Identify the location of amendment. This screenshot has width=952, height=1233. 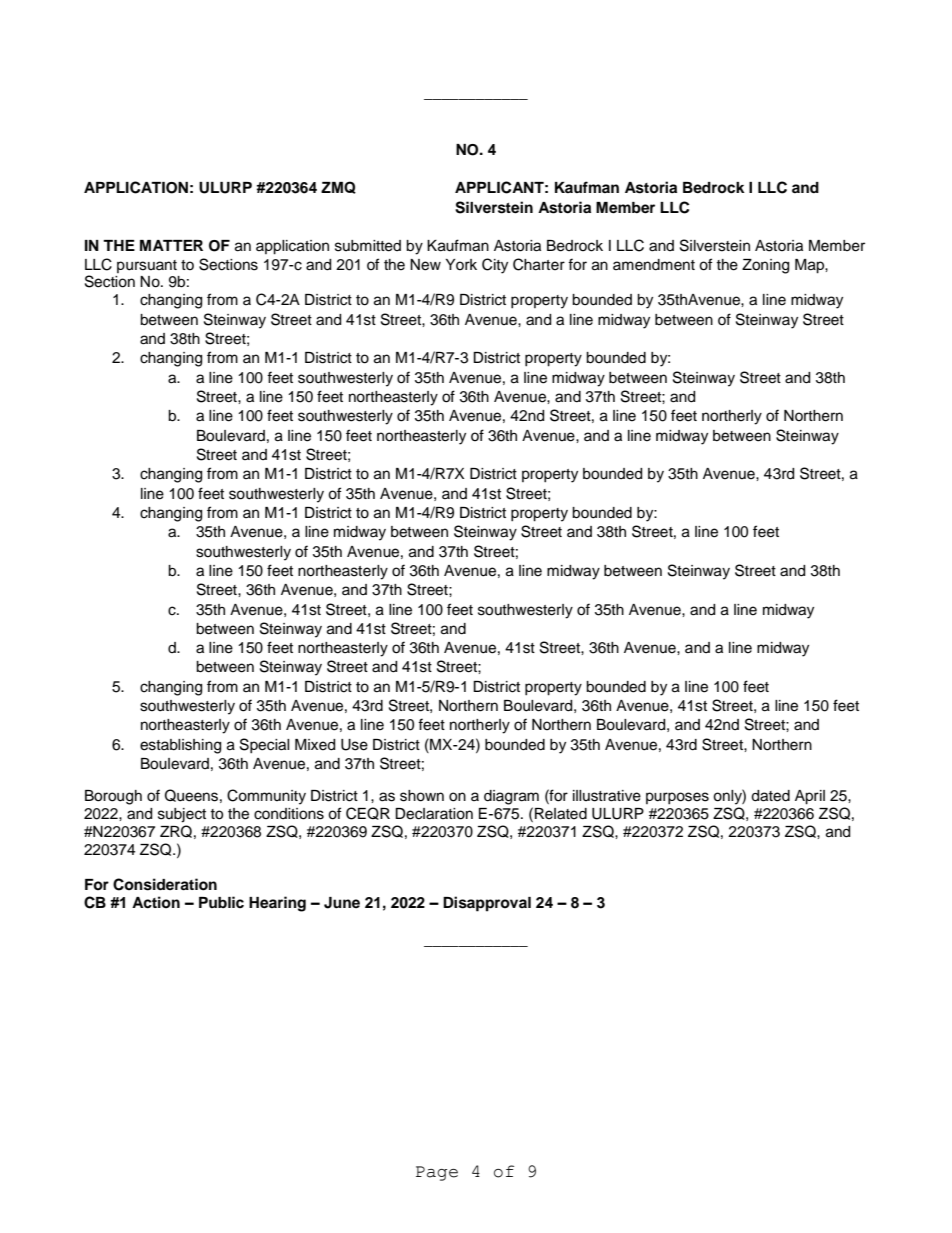
(654, 265).
